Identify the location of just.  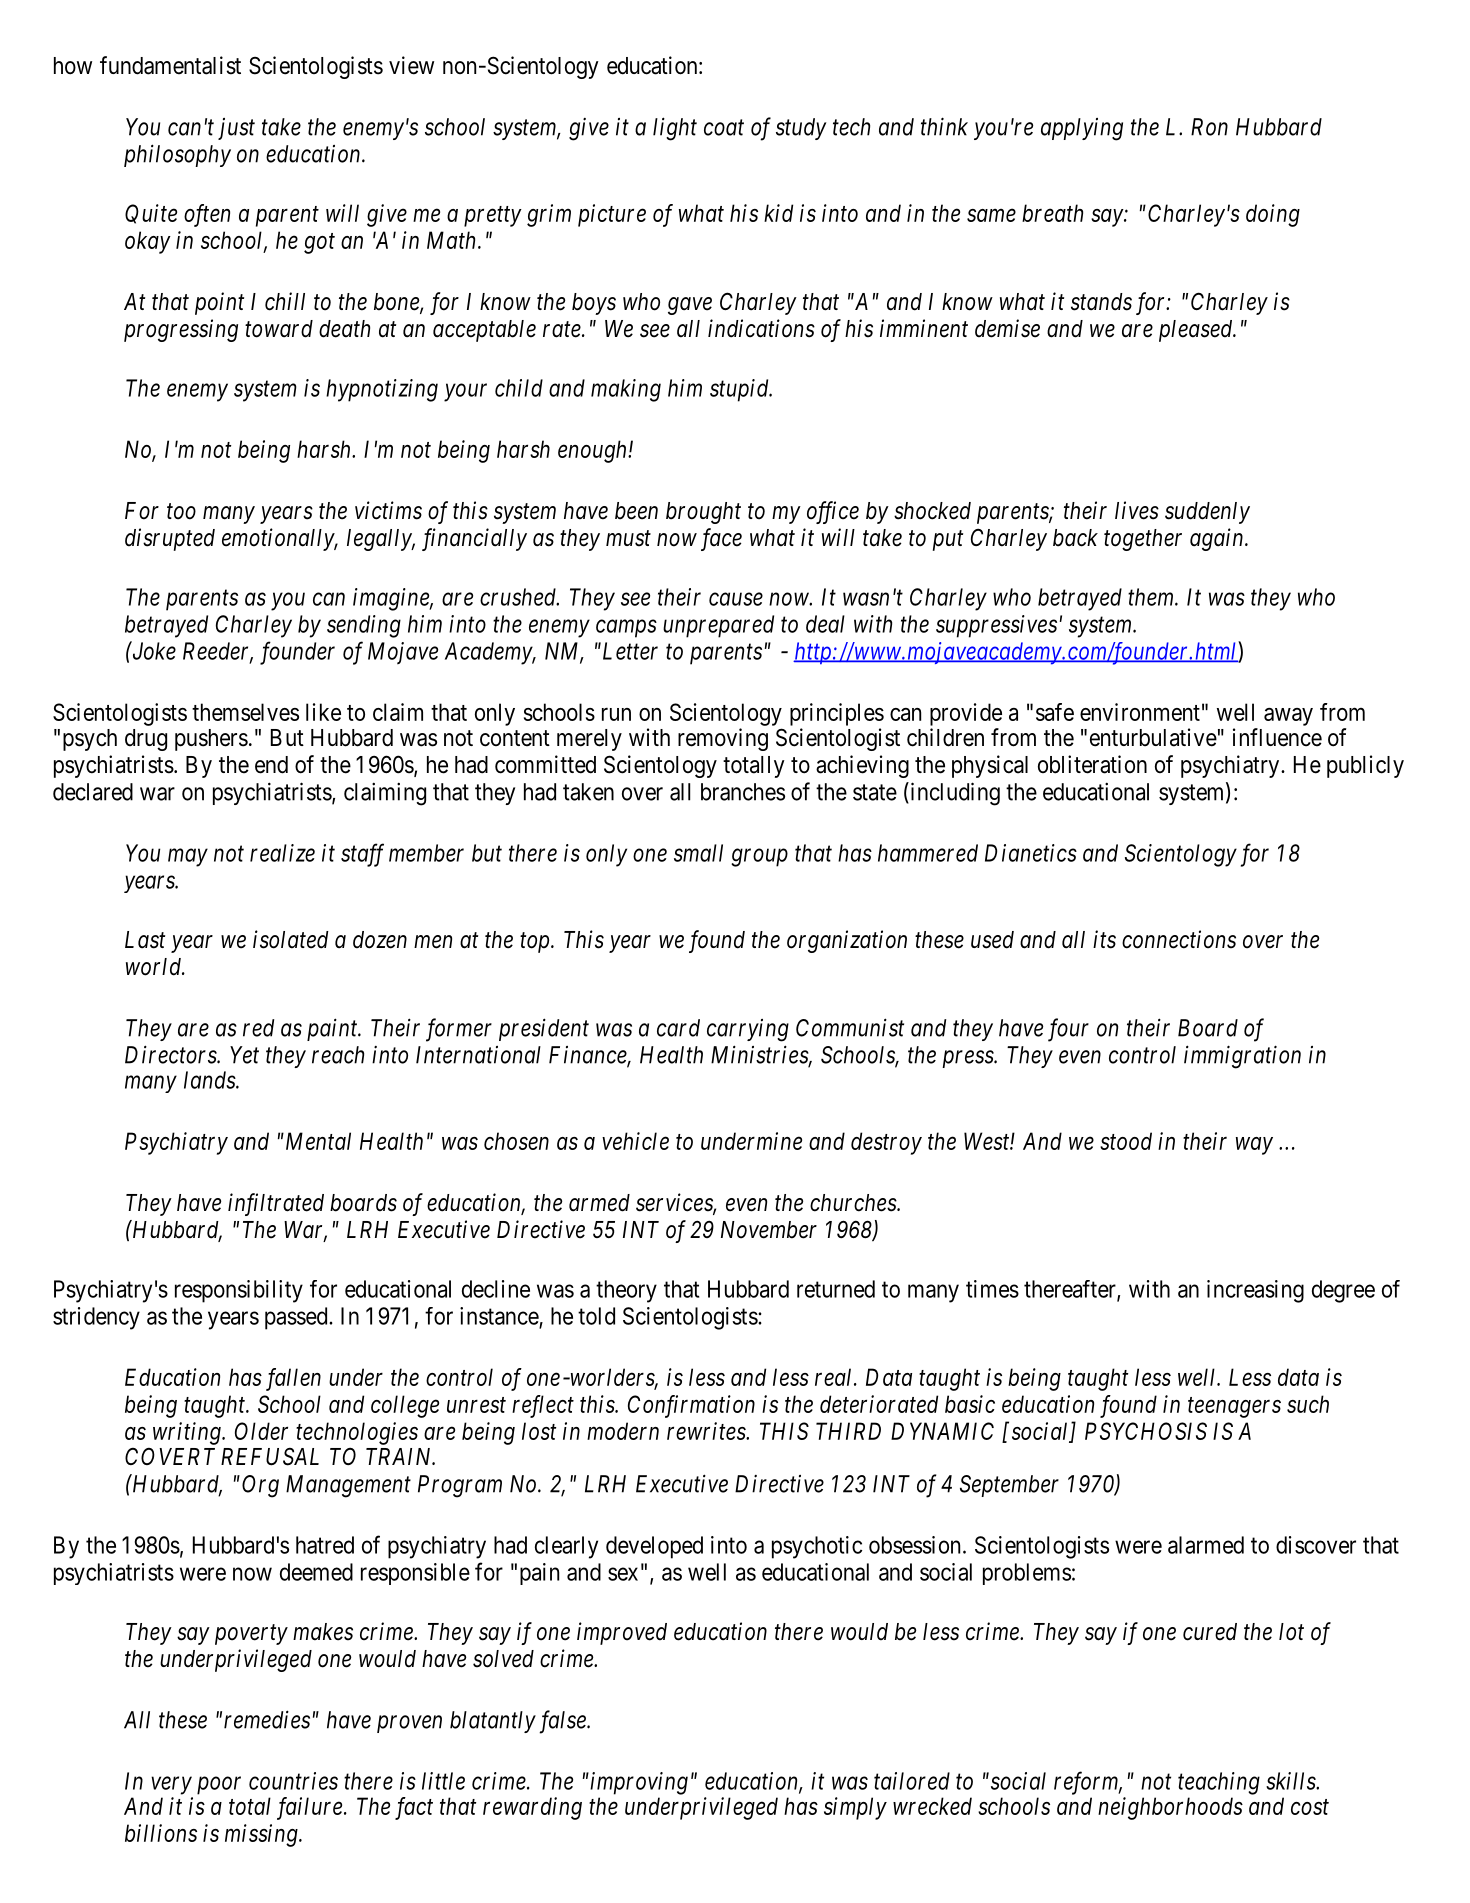
(236, 129).
